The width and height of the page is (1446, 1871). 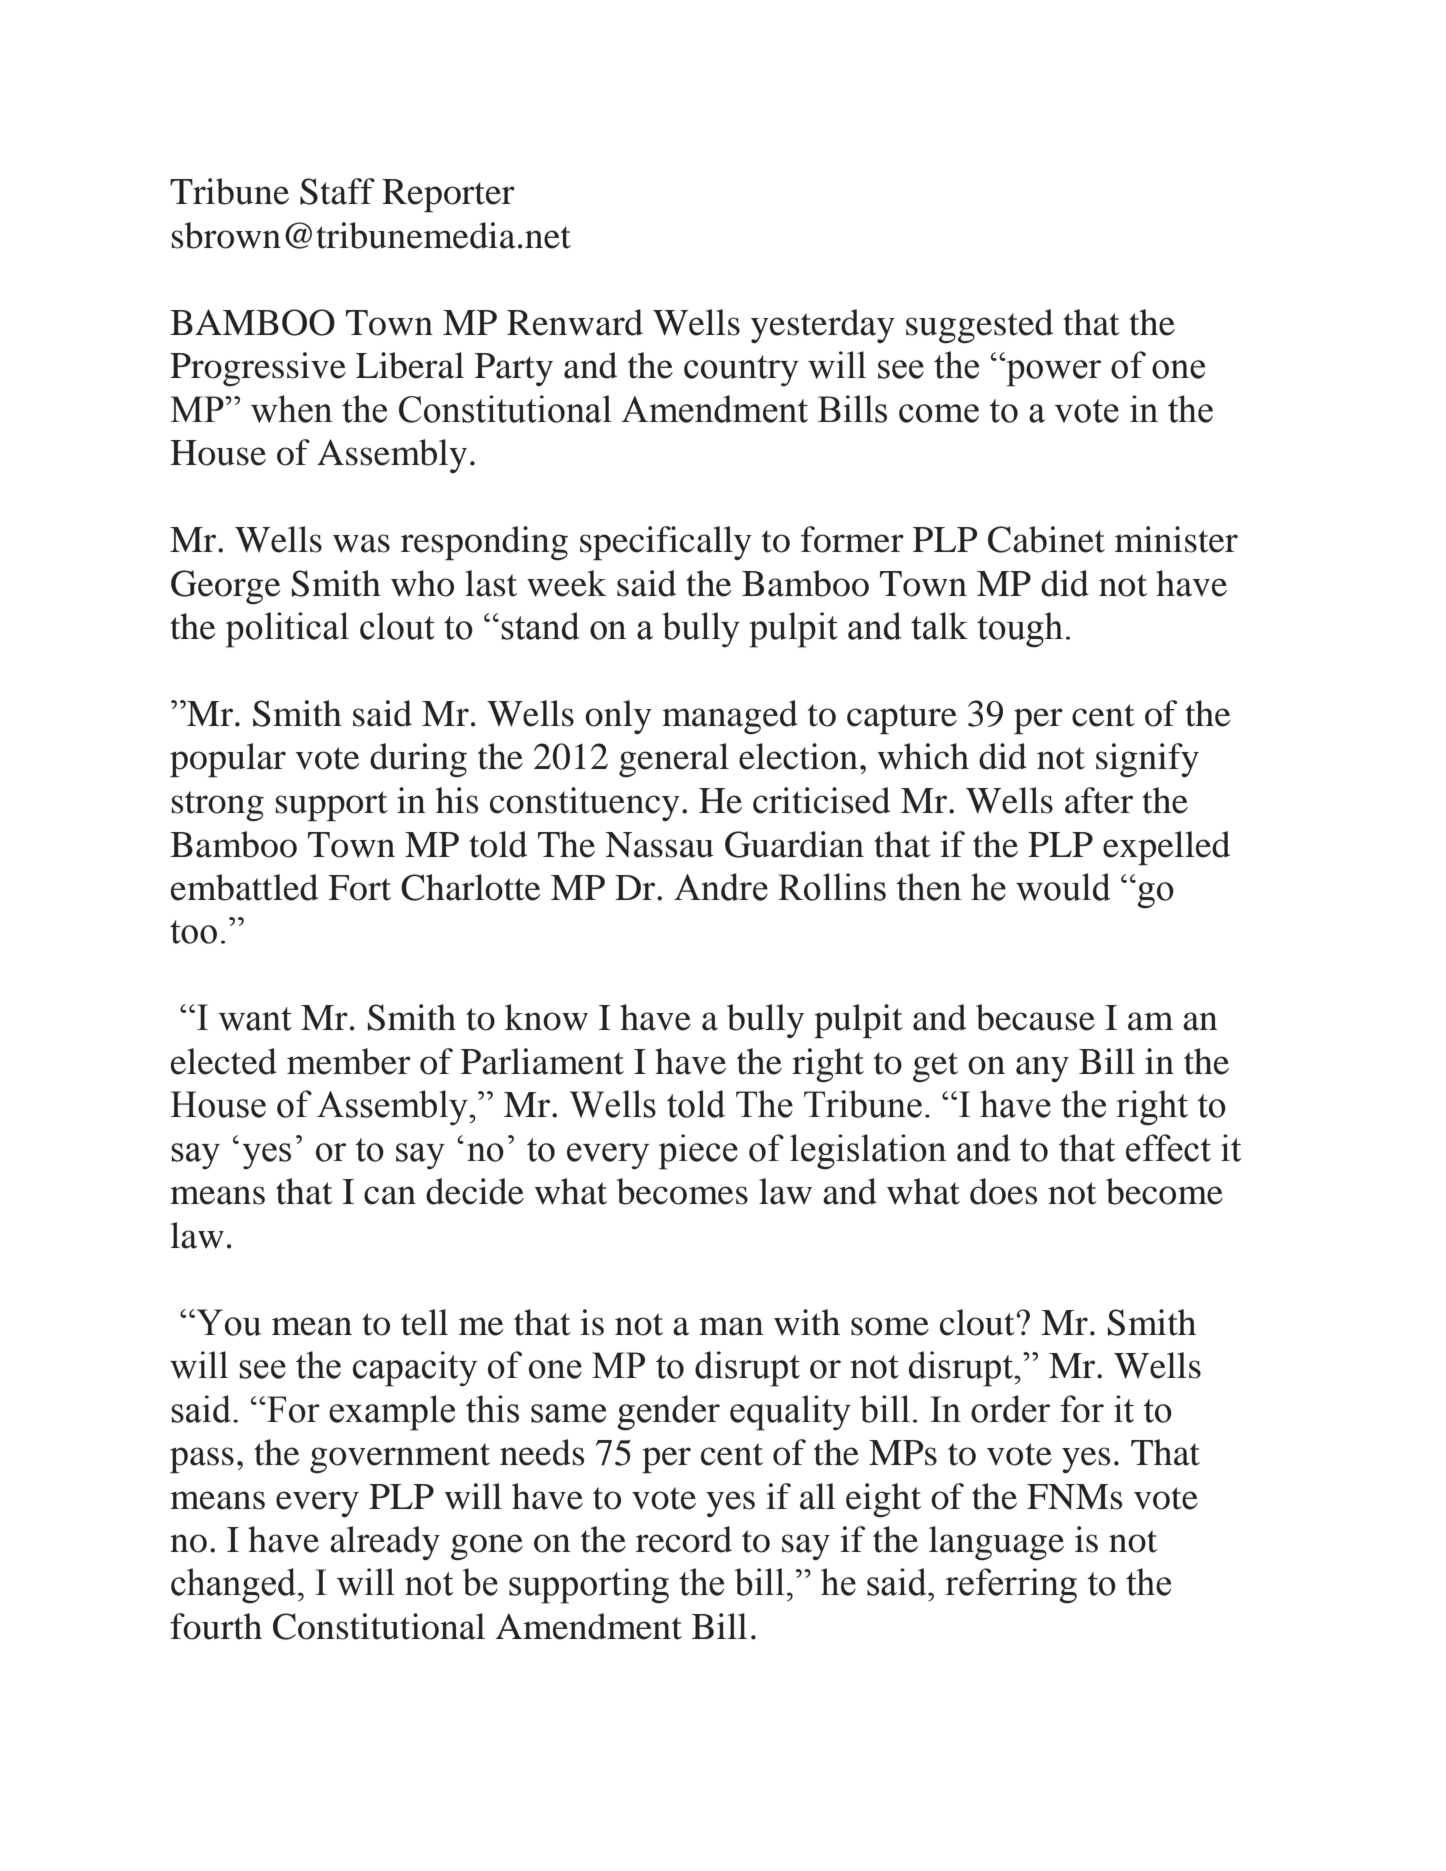 I want to click on Staff, so click(x=337, y=191).
